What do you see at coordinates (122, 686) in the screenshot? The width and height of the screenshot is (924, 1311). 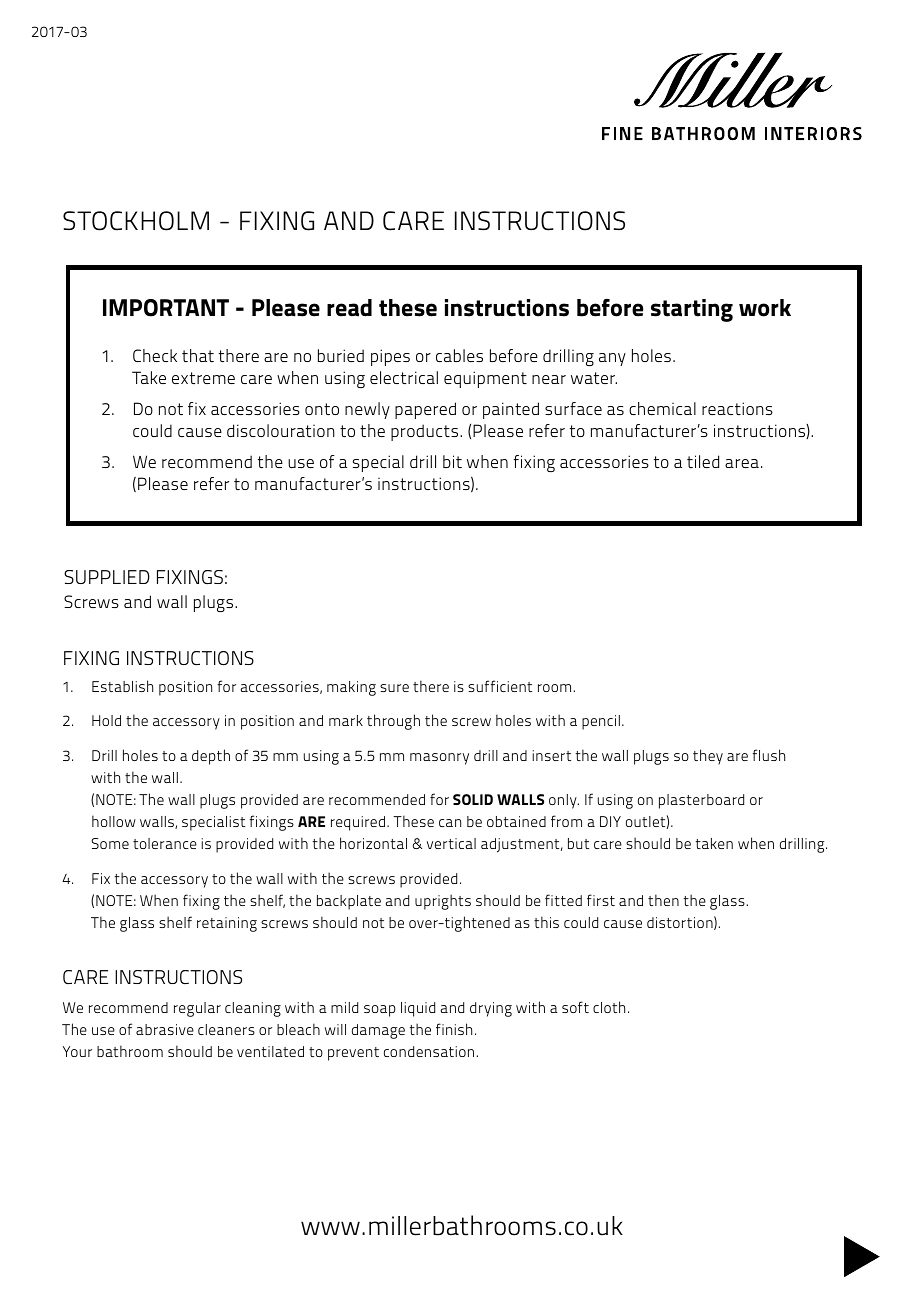 I see `Establish` at bounding box center [122, 686].
